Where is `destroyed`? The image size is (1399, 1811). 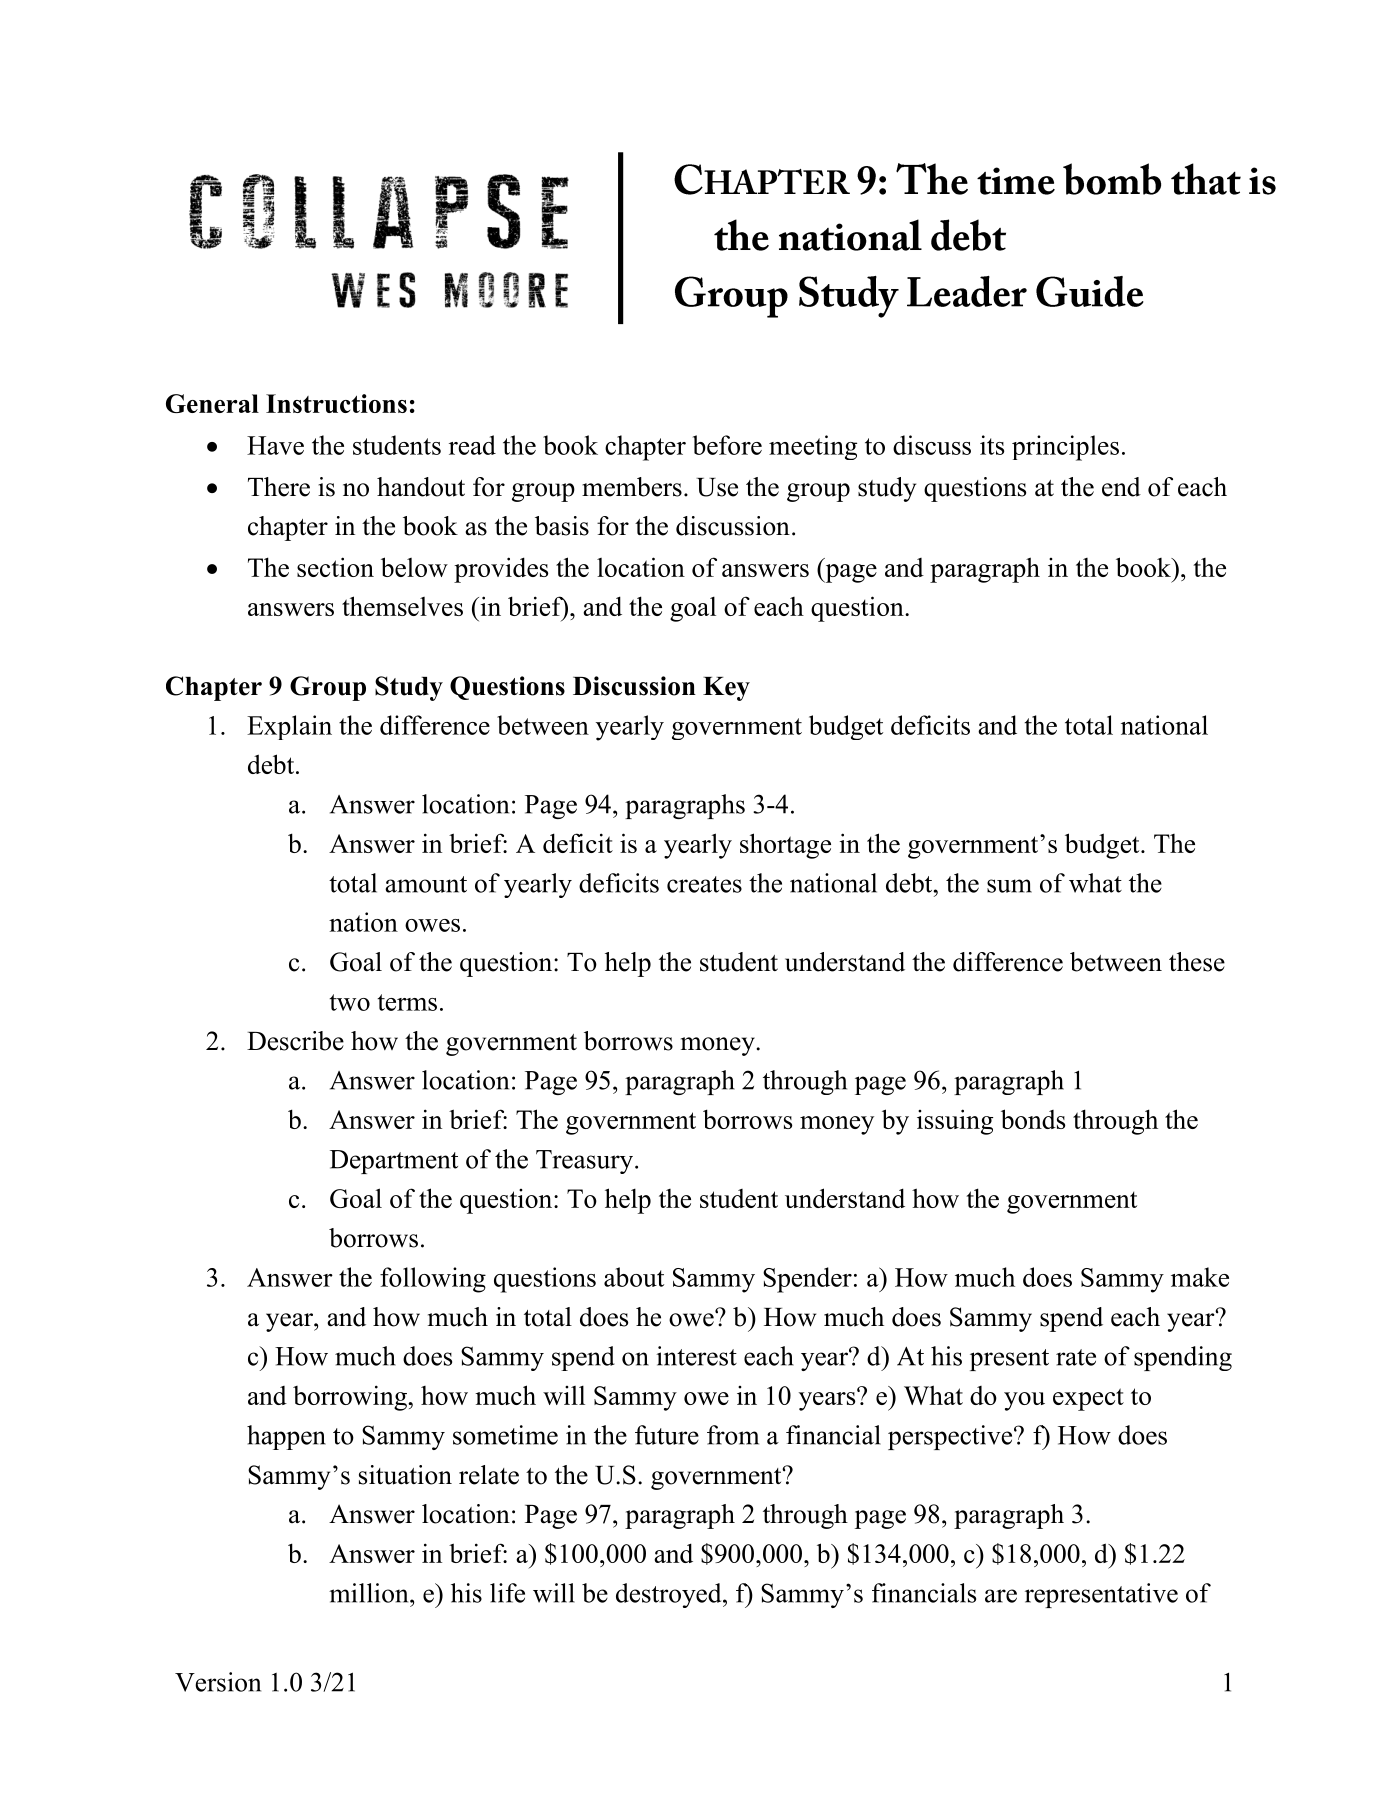
destroyed is located at coordinates (670, 1595).
